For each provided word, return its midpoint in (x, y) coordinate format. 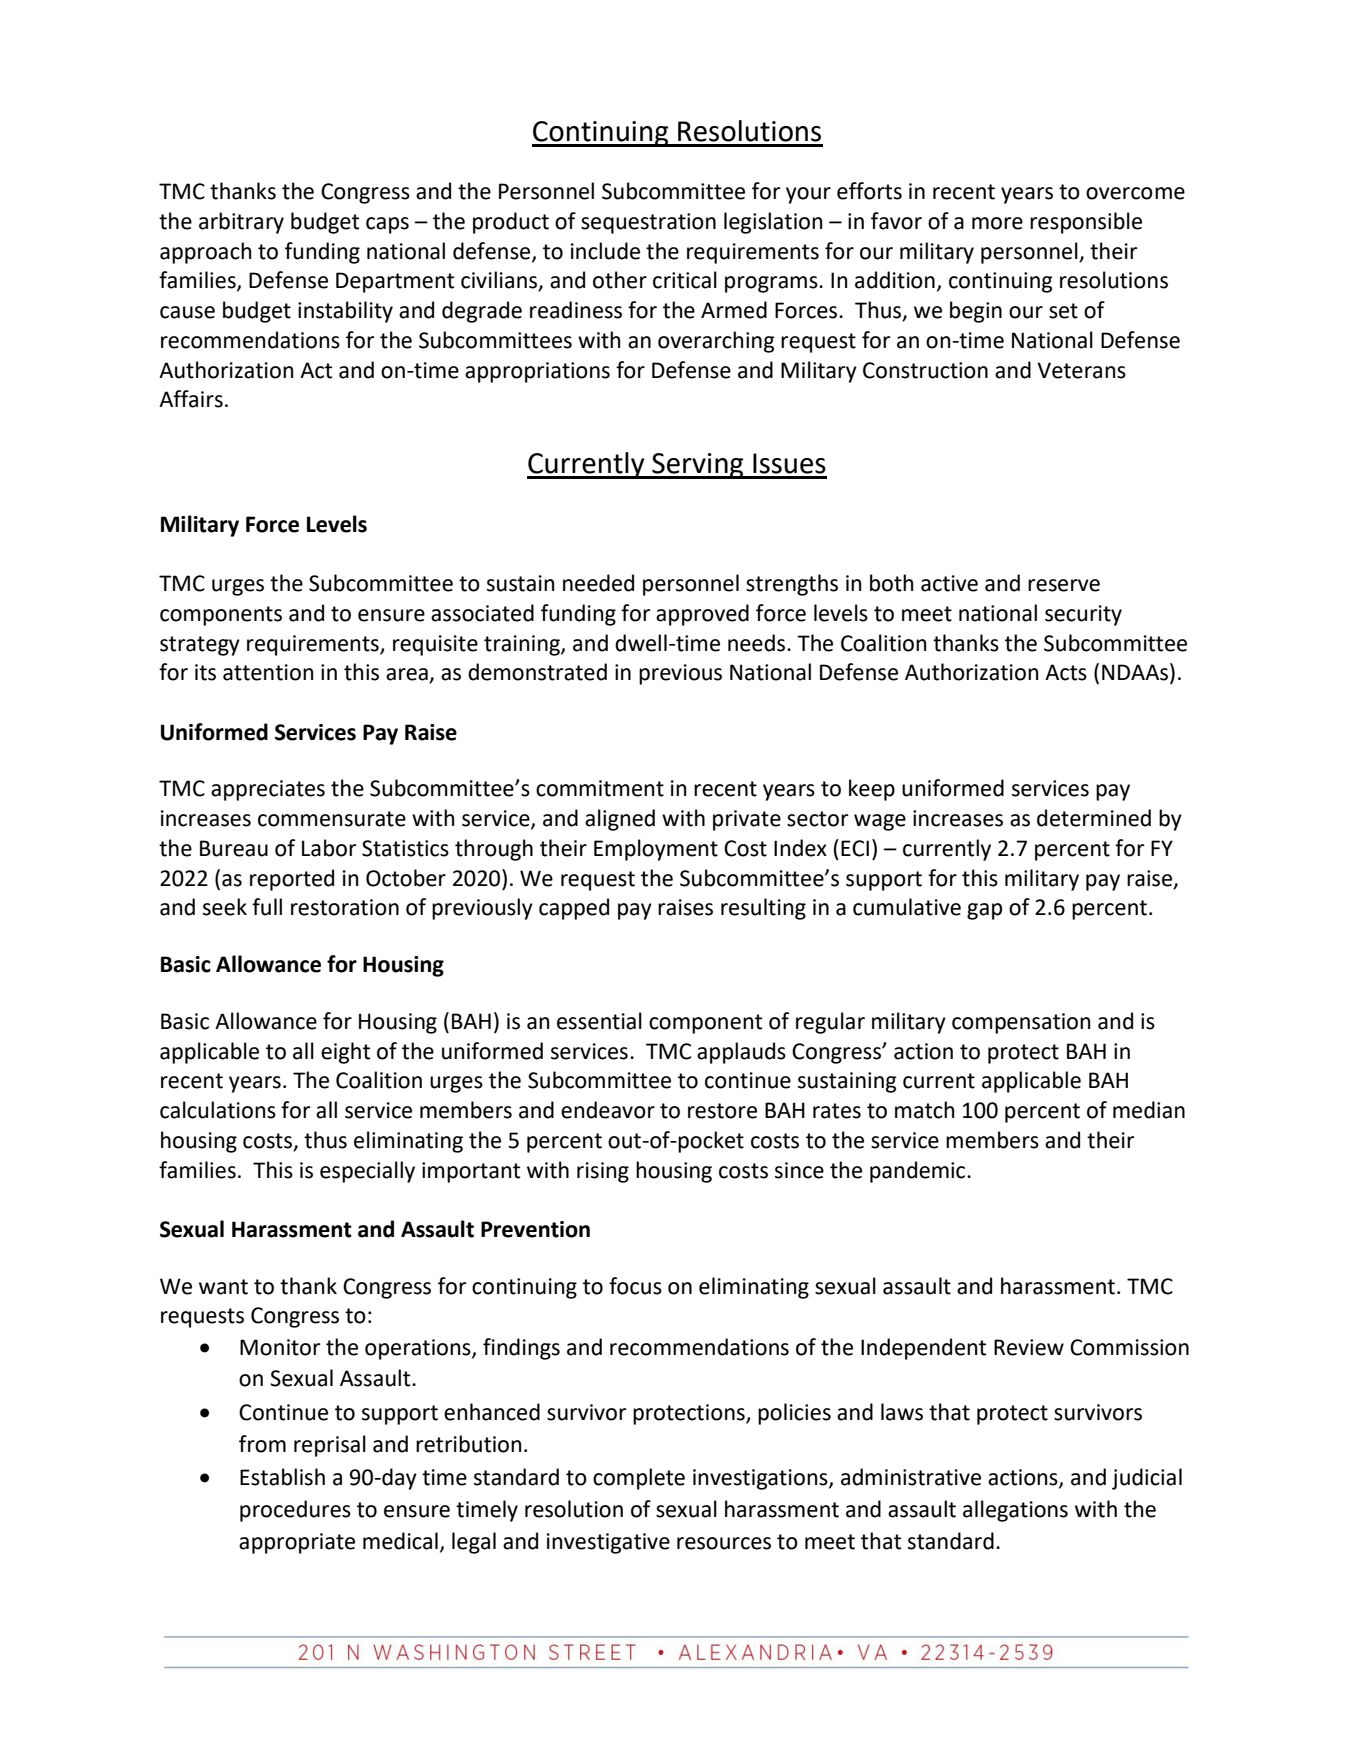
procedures (295, 1511)
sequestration (648, 223)
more (997, 223)
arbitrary (241, 223)
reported (292, 880)
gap (984, 911)
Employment (656, 850)
